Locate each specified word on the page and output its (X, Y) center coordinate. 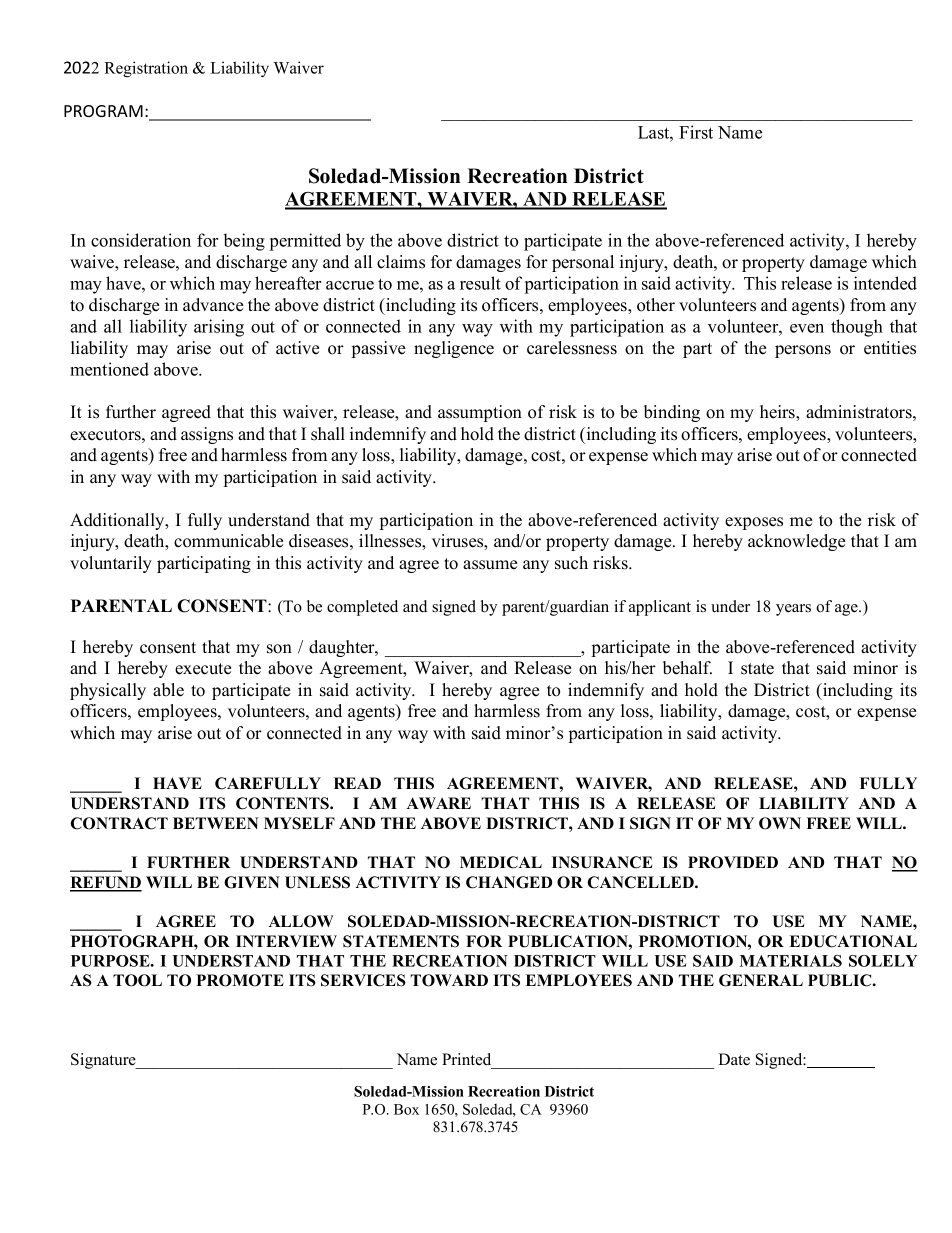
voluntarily (111, 564)
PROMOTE (240, 980)
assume (490, 565)
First (696, 132)
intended (885, 283)
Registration (146, 69)
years (793, 610)
